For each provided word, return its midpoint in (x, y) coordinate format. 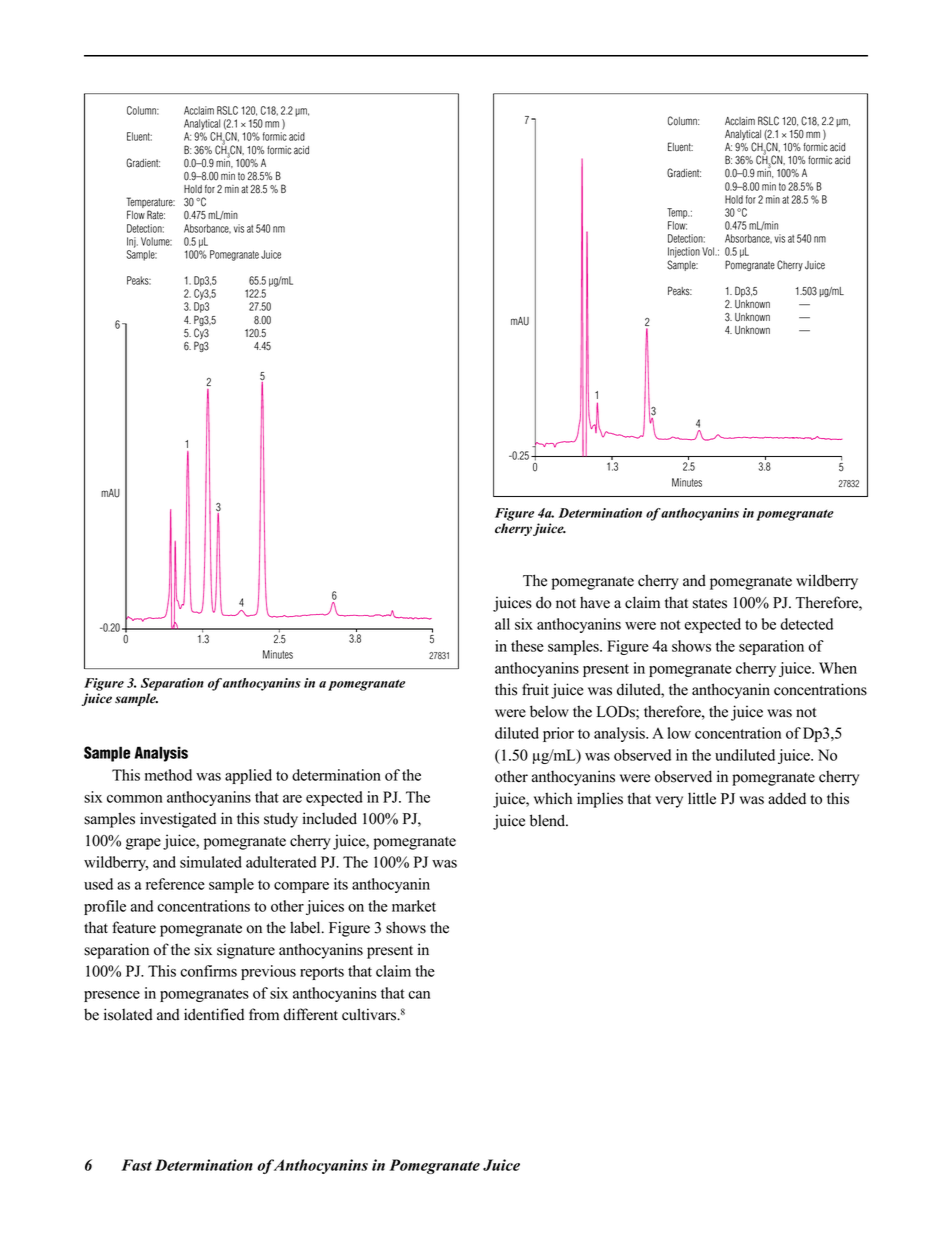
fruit (535, 689)
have (595, 603)
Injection (684, 252)
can (419, 995)
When (838, 668)
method (168, 775)
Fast (136, 1165)
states (710, 603)
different (310, 1014)
